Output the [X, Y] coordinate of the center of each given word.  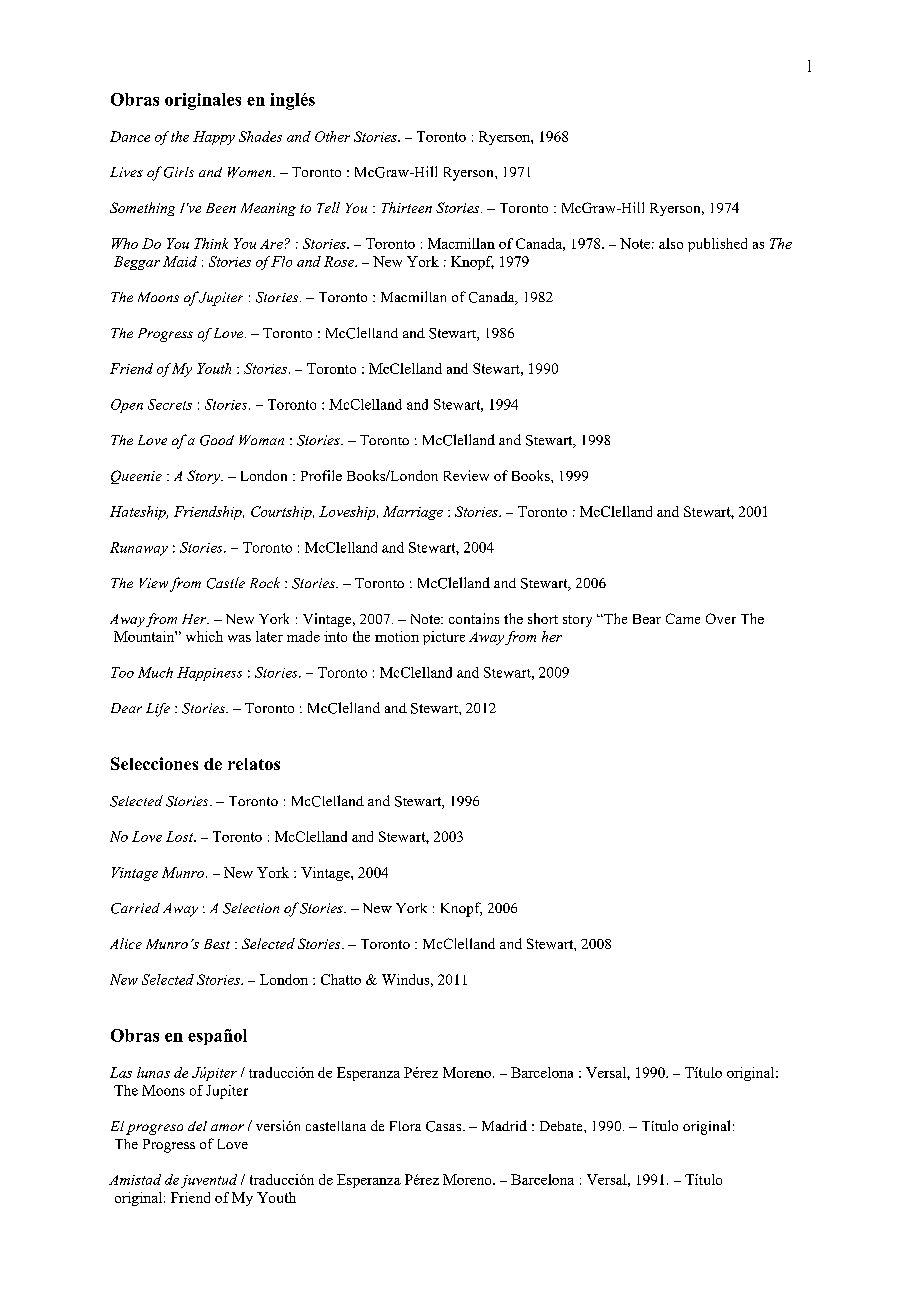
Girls [179, 172]
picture [444, 638]
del [197, 1126]
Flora [405, 1126]
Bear [647, 619]
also [671, 243]
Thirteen [407, 207]
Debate [562, 1126]
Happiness [209, 674]
